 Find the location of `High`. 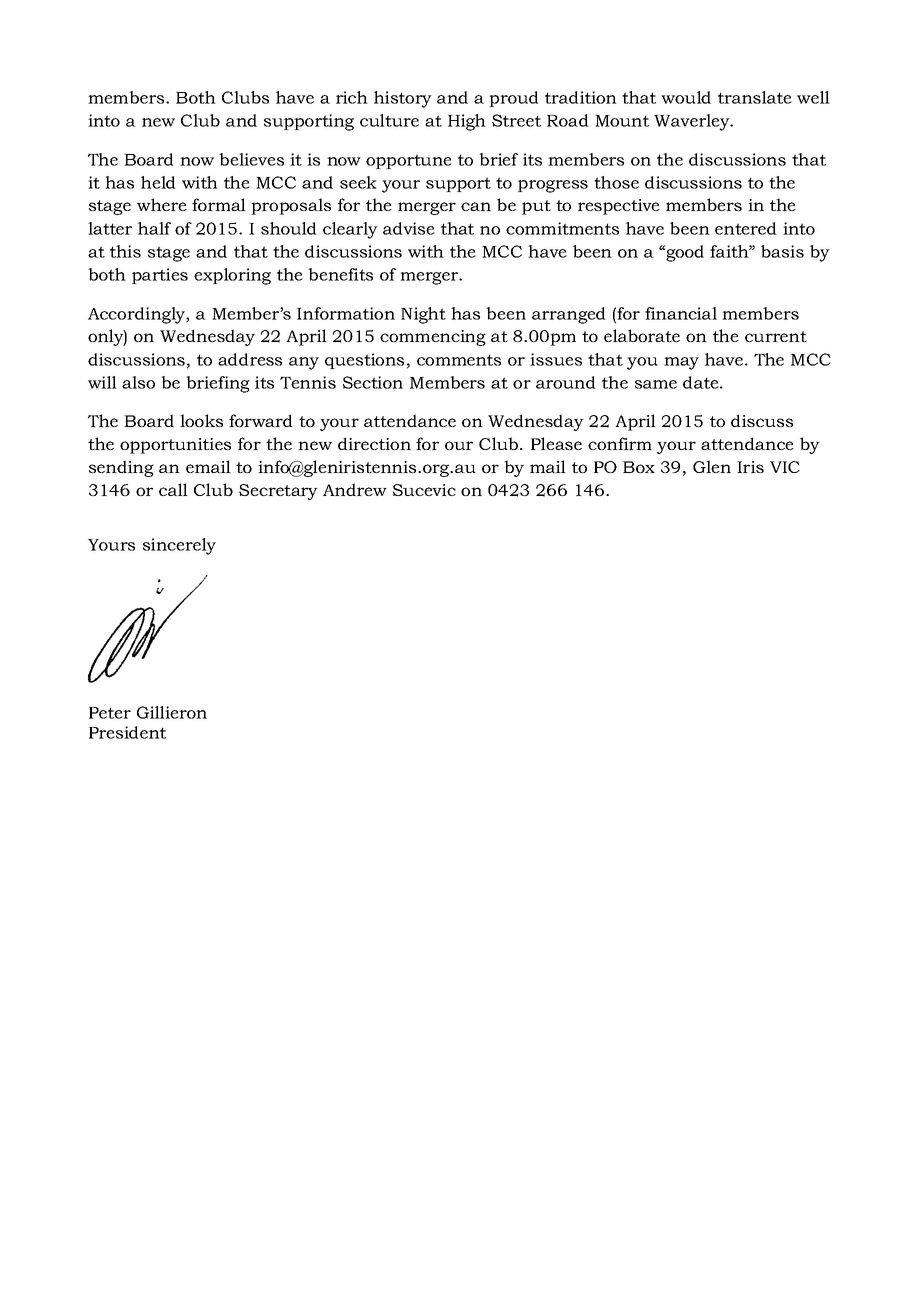

High is located at coordinates (467, 122).
